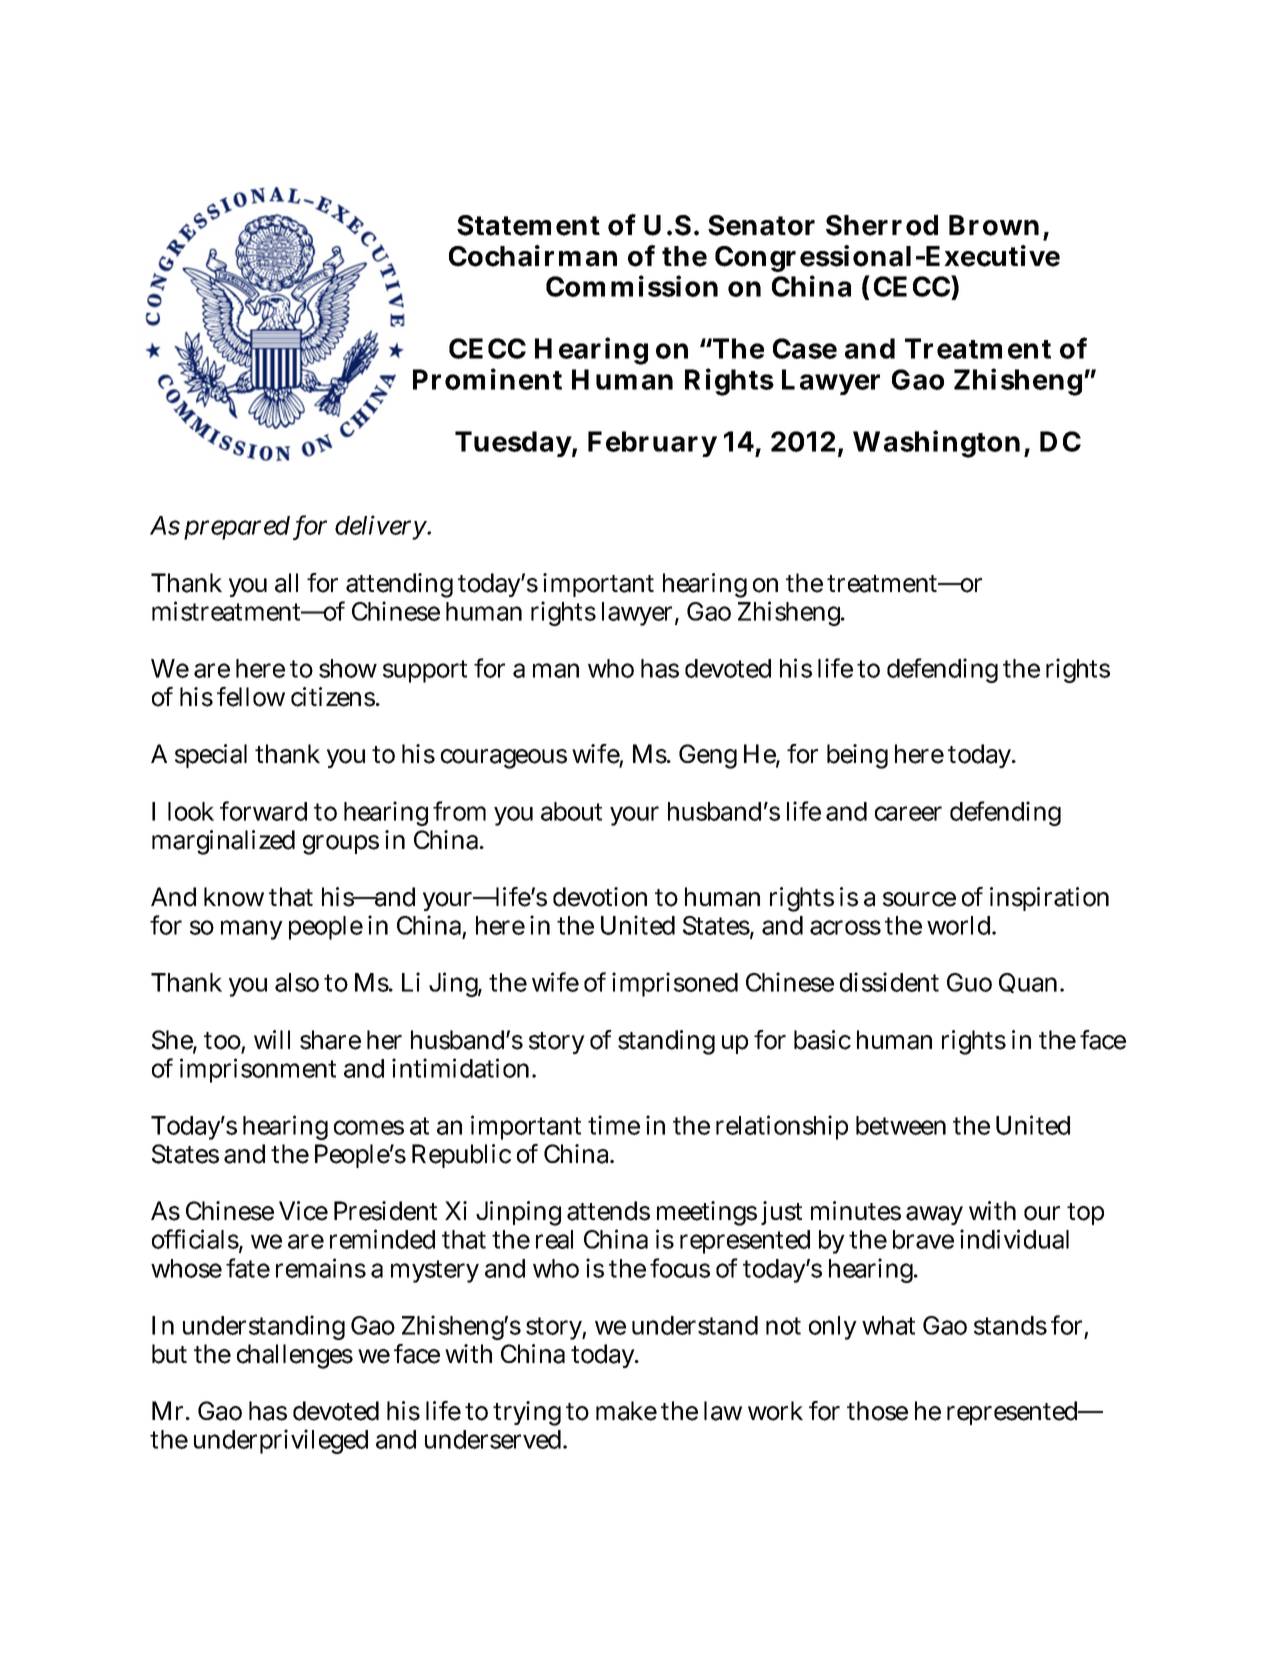 The image size is (1282, 1659). What do you see at coordinates (281, 1441) in the screenshot?
I see `underprivileged` at bounding box center [281, 1441].
